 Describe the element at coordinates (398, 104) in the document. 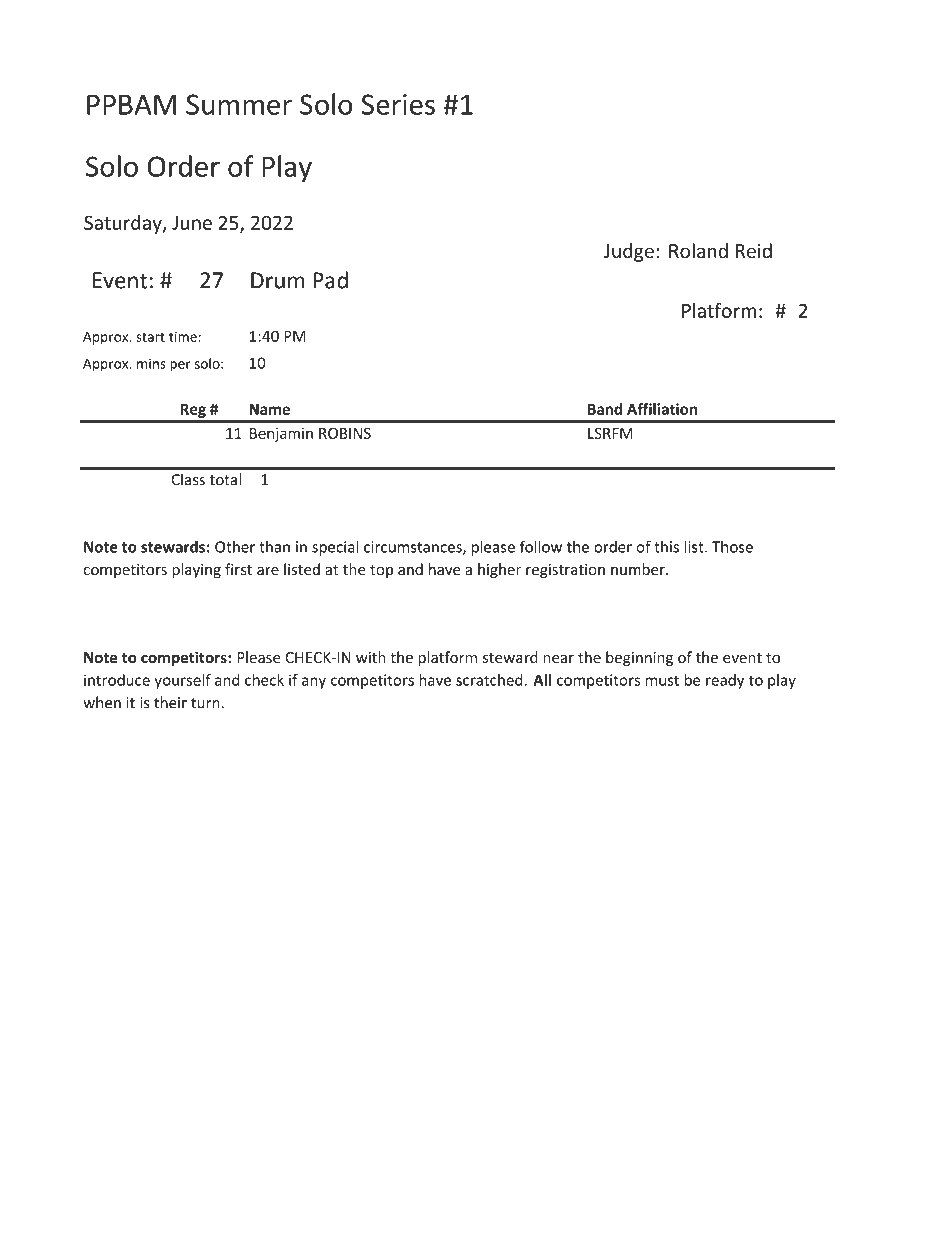

I see `Series` at that location.
